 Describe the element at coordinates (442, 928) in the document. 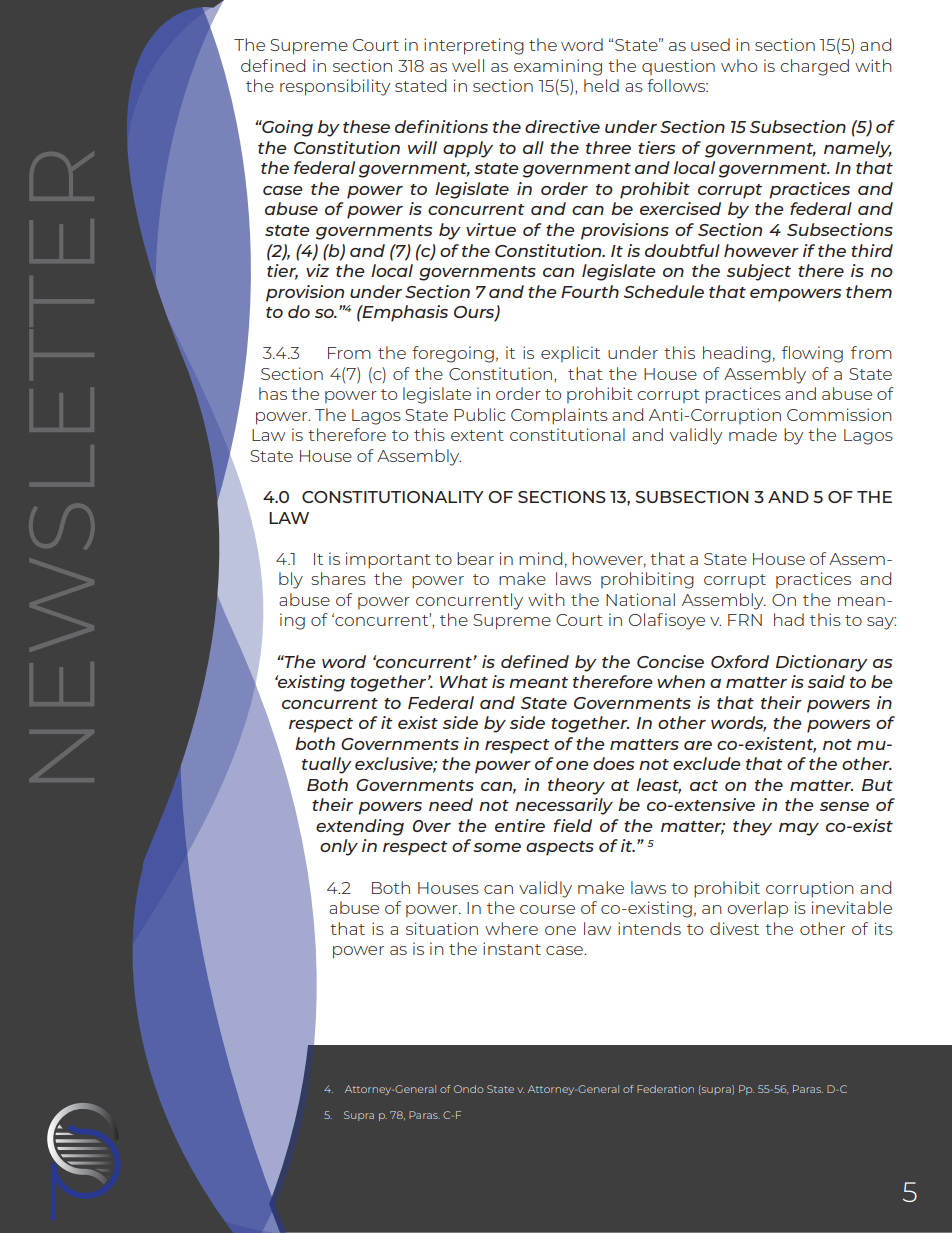

I see `situation` at that location.
